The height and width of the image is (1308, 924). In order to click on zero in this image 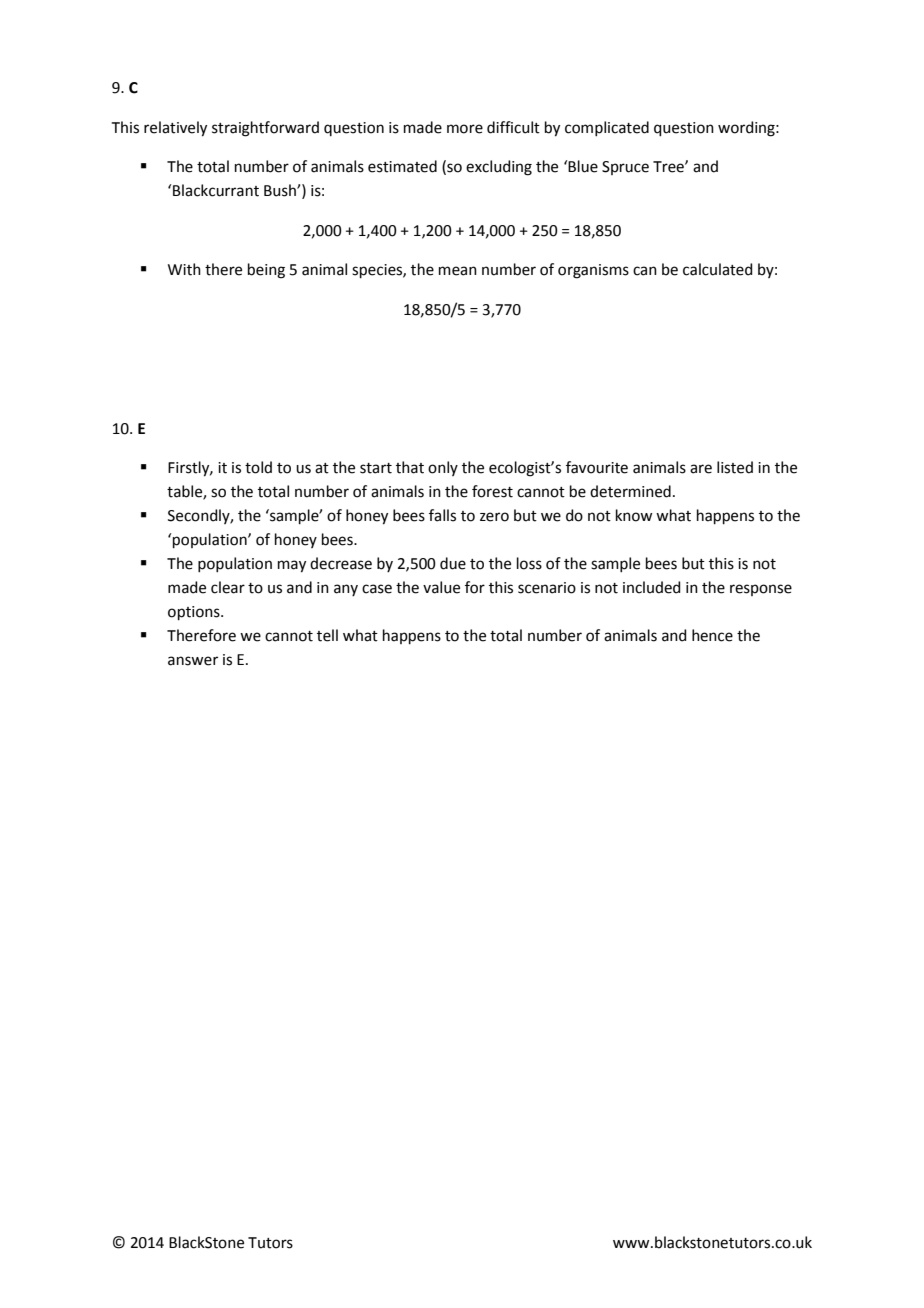, I will do `click(494, 517)`.
